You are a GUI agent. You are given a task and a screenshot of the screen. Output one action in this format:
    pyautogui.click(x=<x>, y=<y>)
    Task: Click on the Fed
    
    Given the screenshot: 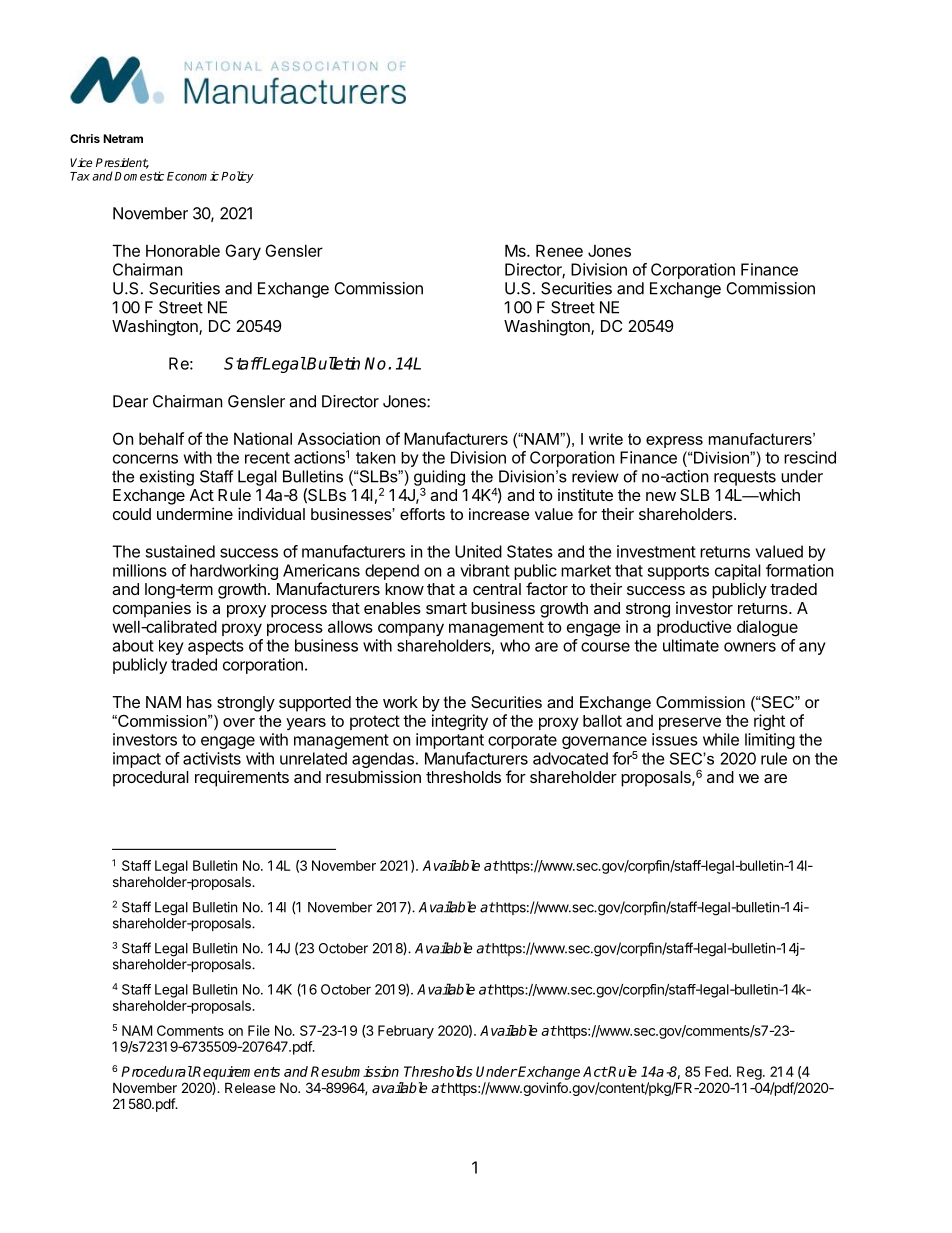 What is the action you would take?
    pyautogui.click(x=717, y=1071)
